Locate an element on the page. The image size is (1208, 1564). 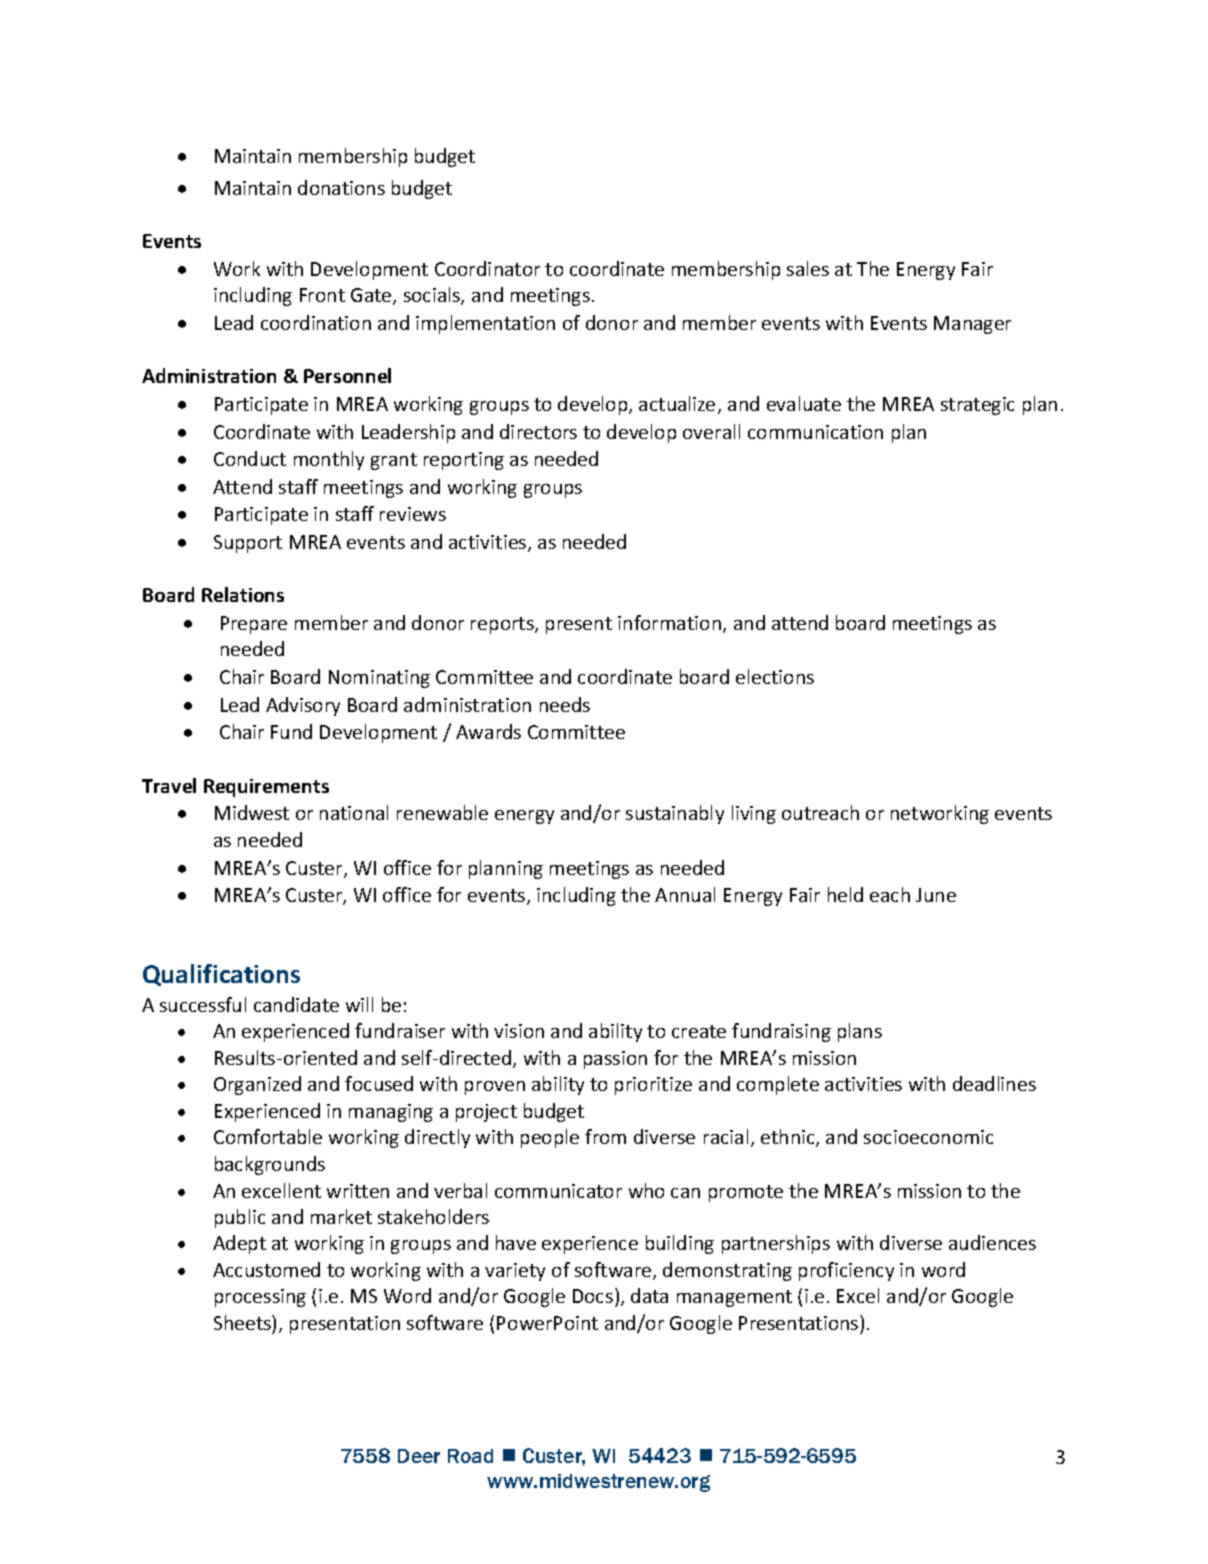
deadlines is located at coordinates (994, 1083).
